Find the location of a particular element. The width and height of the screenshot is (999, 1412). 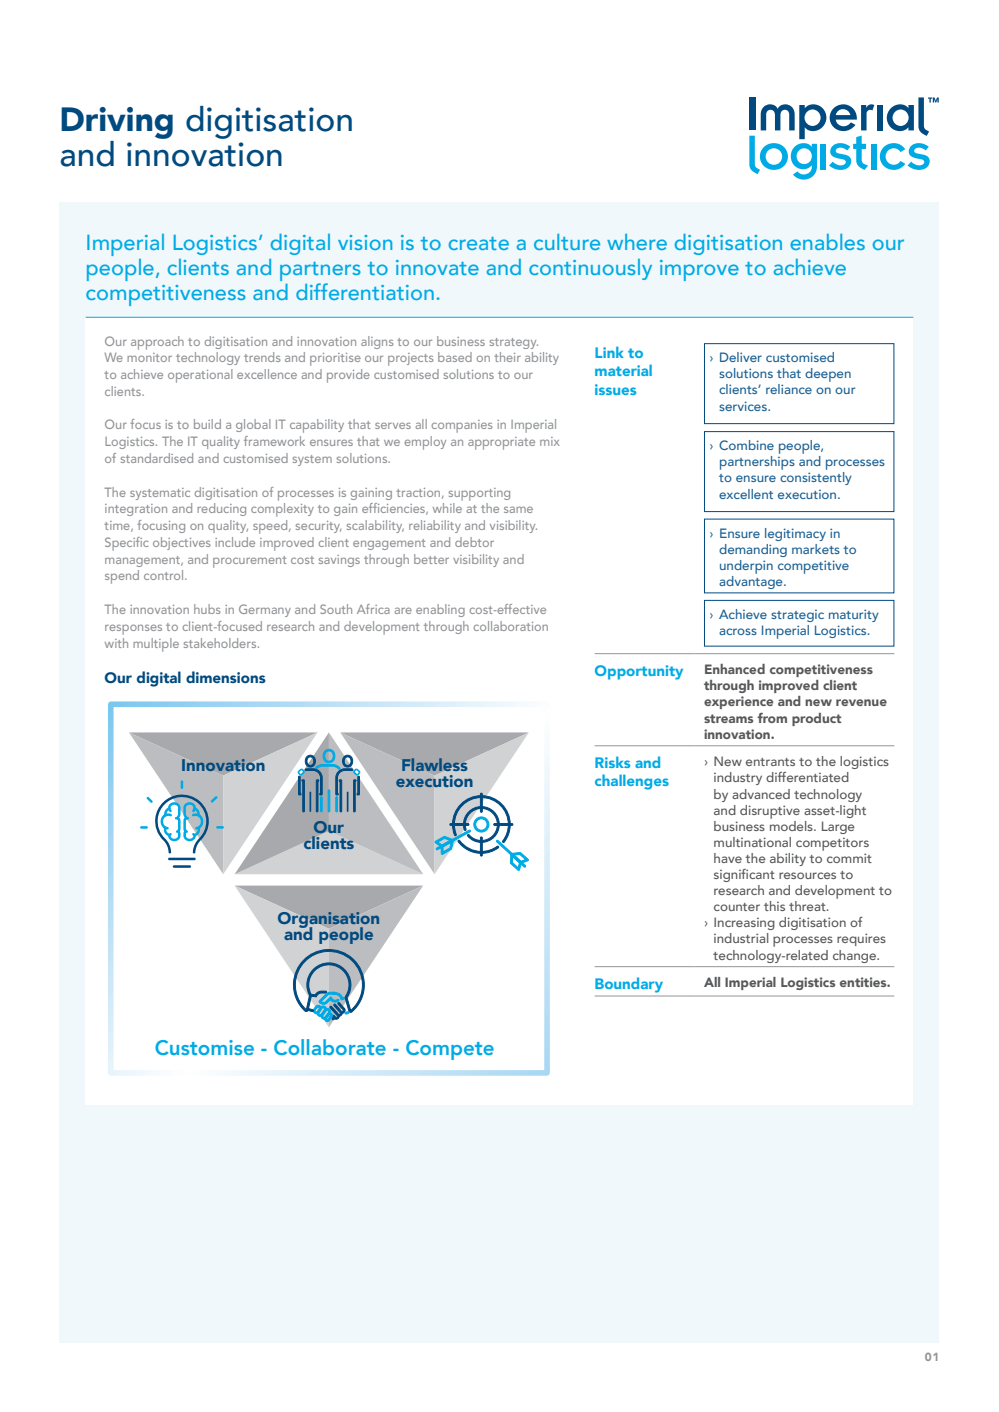

create is located at coordinates (479, 243).
